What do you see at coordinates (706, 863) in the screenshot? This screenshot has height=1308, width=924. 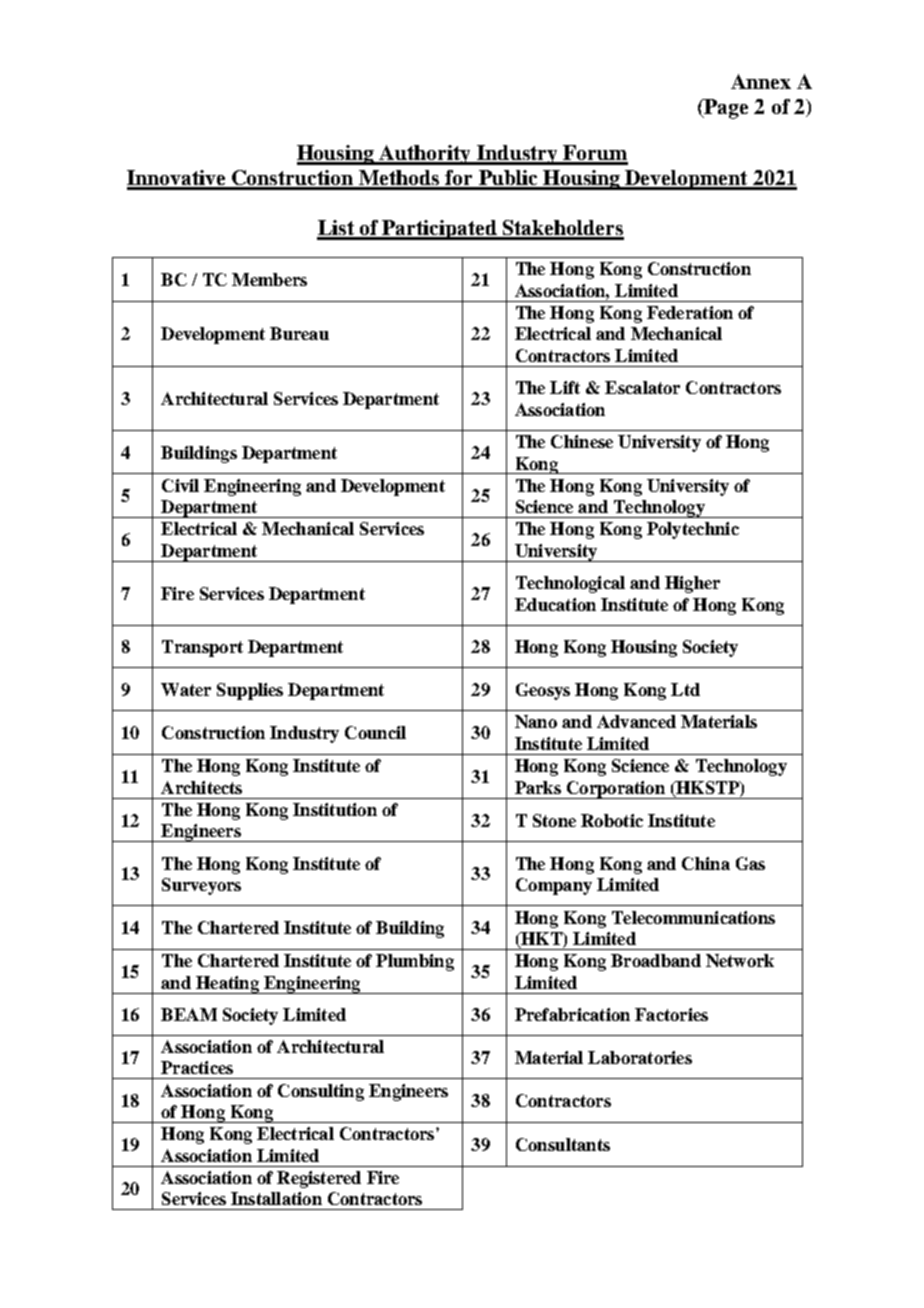 I see `China` at bounding box center [706, 863].
